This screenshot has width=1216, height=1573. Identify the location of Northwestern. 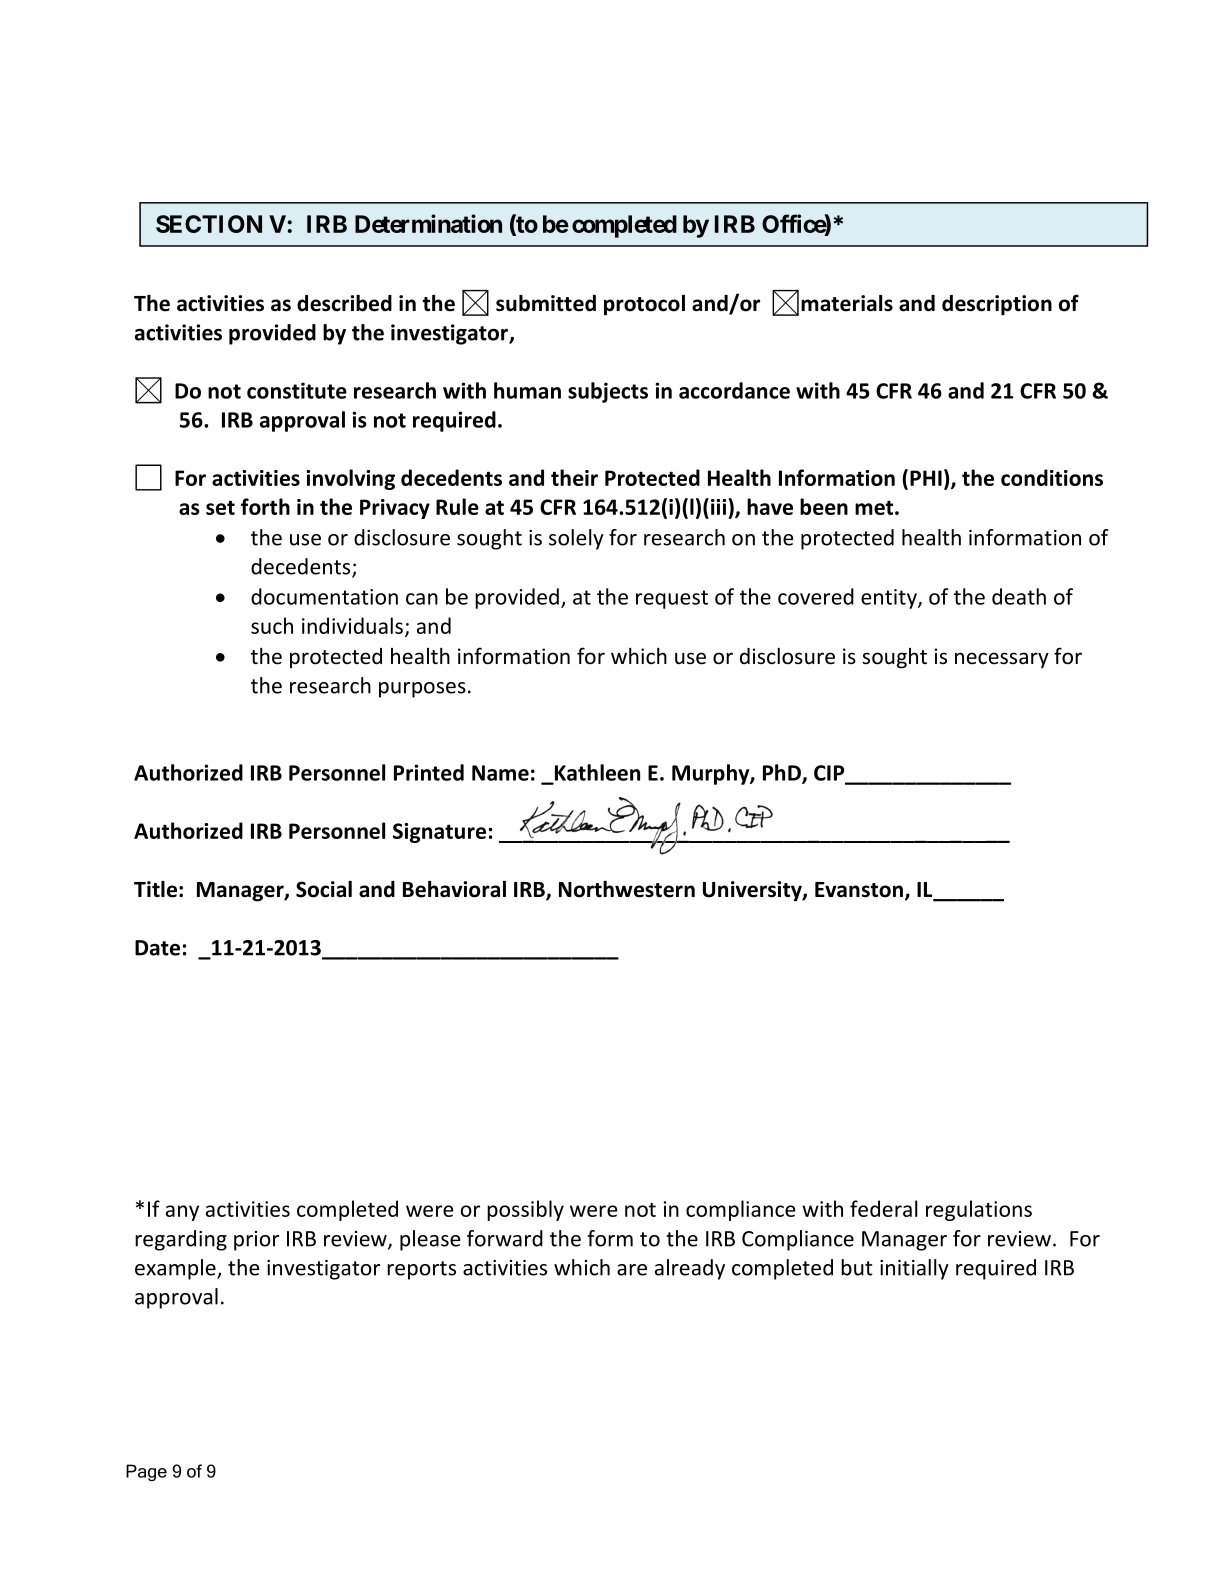
(627, 889).
